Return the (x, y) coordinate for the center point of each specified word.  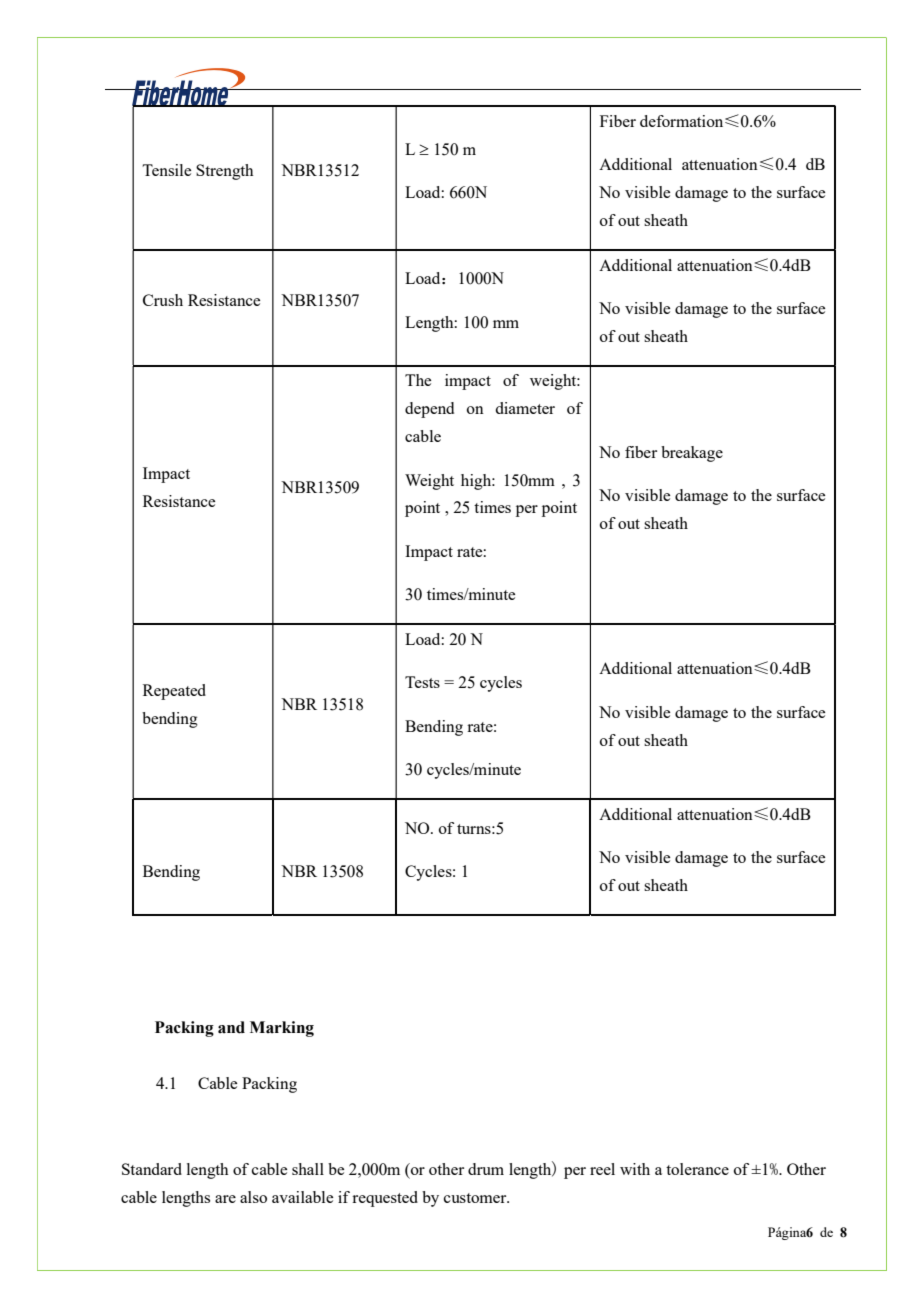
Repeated (174, 692)
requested (385, 1199)
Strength (224, 172)
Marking (282, 1029)
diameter (525, 408)
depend (429, 410)
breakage (692, 454)
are (225, 1199)
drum (486, 1169)
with (635, 1169)
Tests (422, 682)
